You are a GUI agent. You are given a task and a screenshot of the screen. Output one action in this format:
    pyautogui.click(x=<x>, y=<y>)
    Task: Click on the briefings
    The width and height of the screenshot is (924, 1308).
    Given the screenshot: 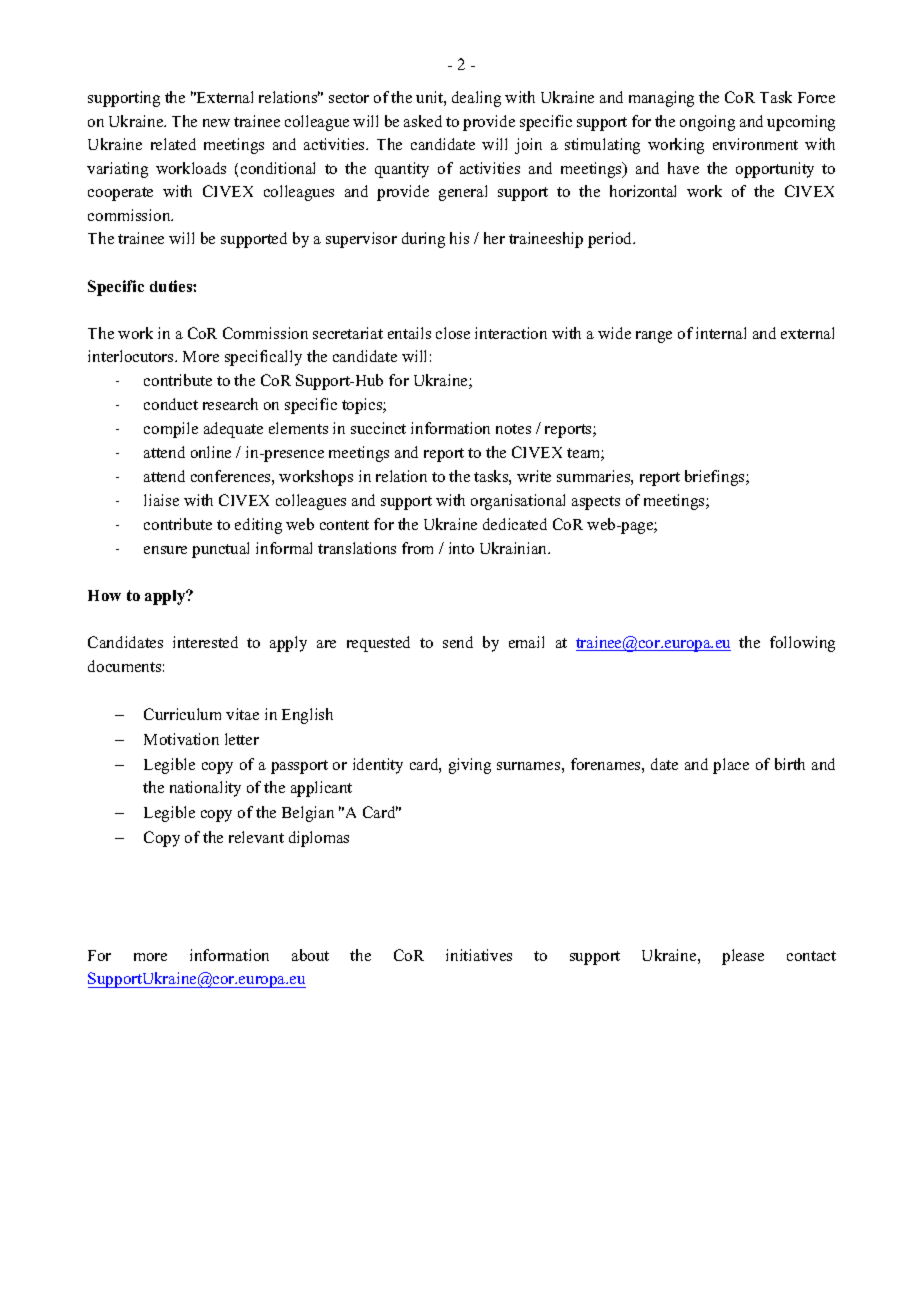 What is the action you would take?
    pyautogui.click(x=716, y=478)
